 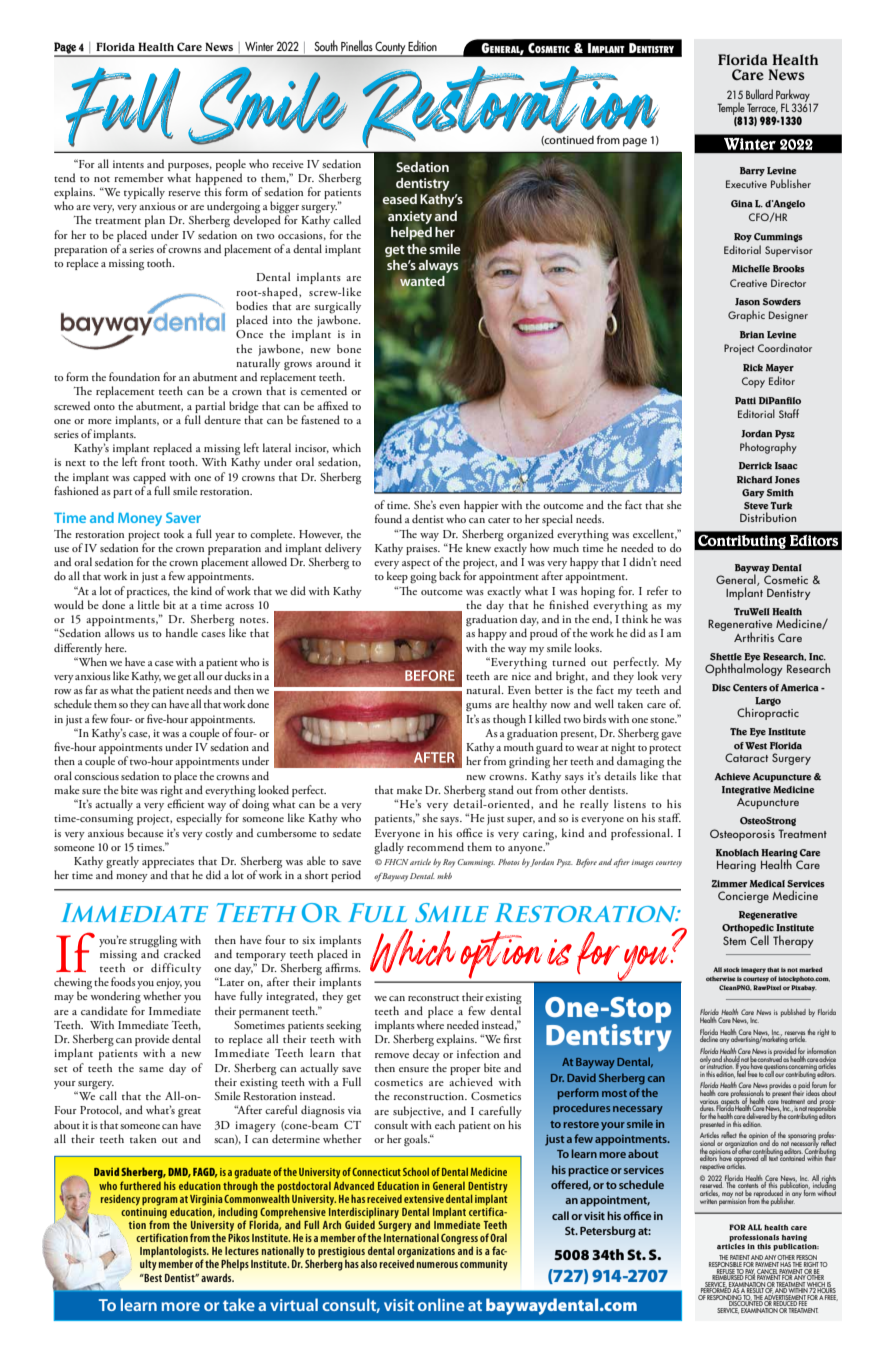 What do you see at coordinates (128, 164) in the screenshot?
I see `intents` at bounding box center [128, 164].
